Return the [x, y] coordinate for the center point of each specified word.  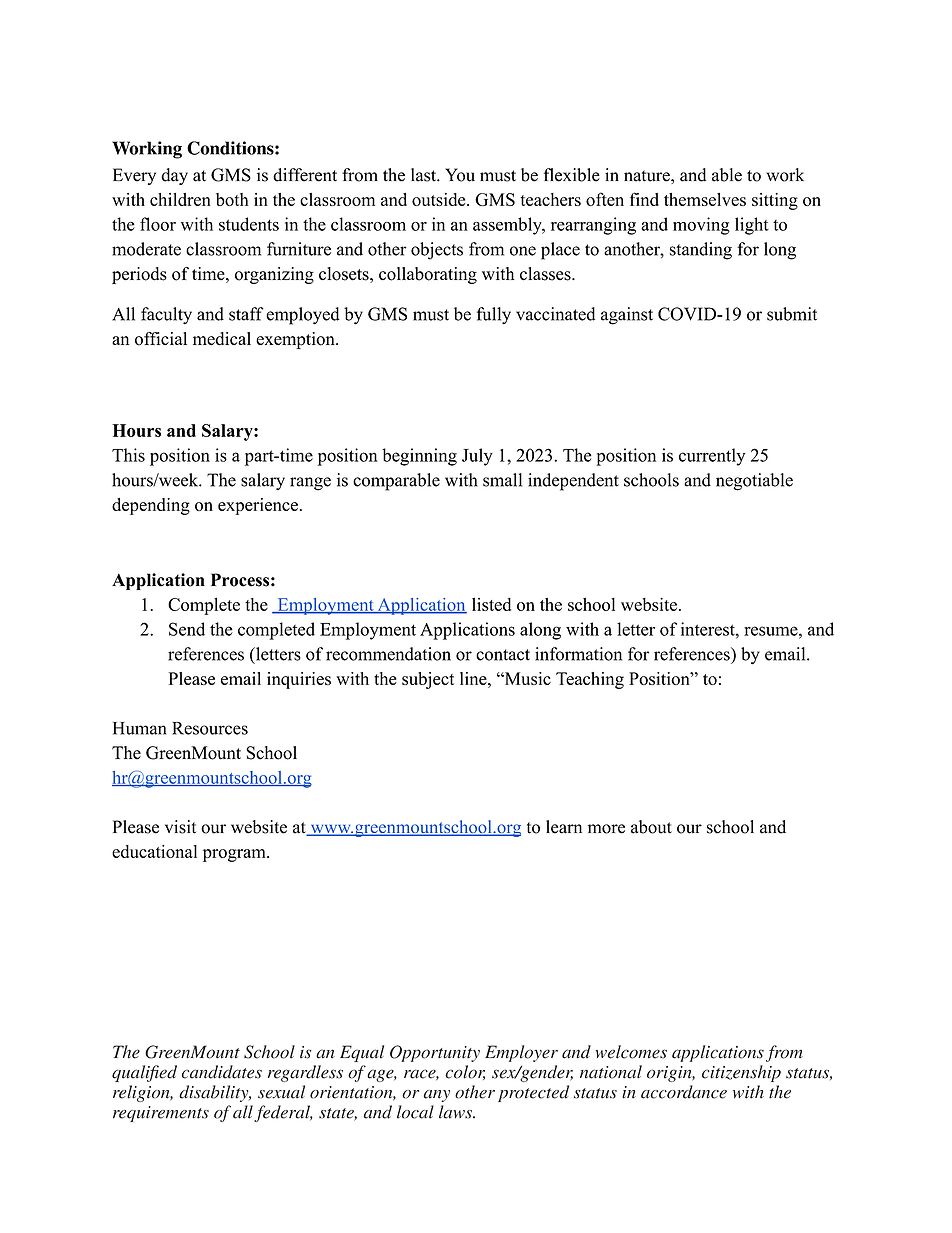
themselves [705, 199]
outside [440, 199]
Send [187, 629]
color [465, 1072]
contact [503, 655]
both [232, 199]
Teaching [590, 680]
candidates [222, 1072]
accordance [684, 1092]
